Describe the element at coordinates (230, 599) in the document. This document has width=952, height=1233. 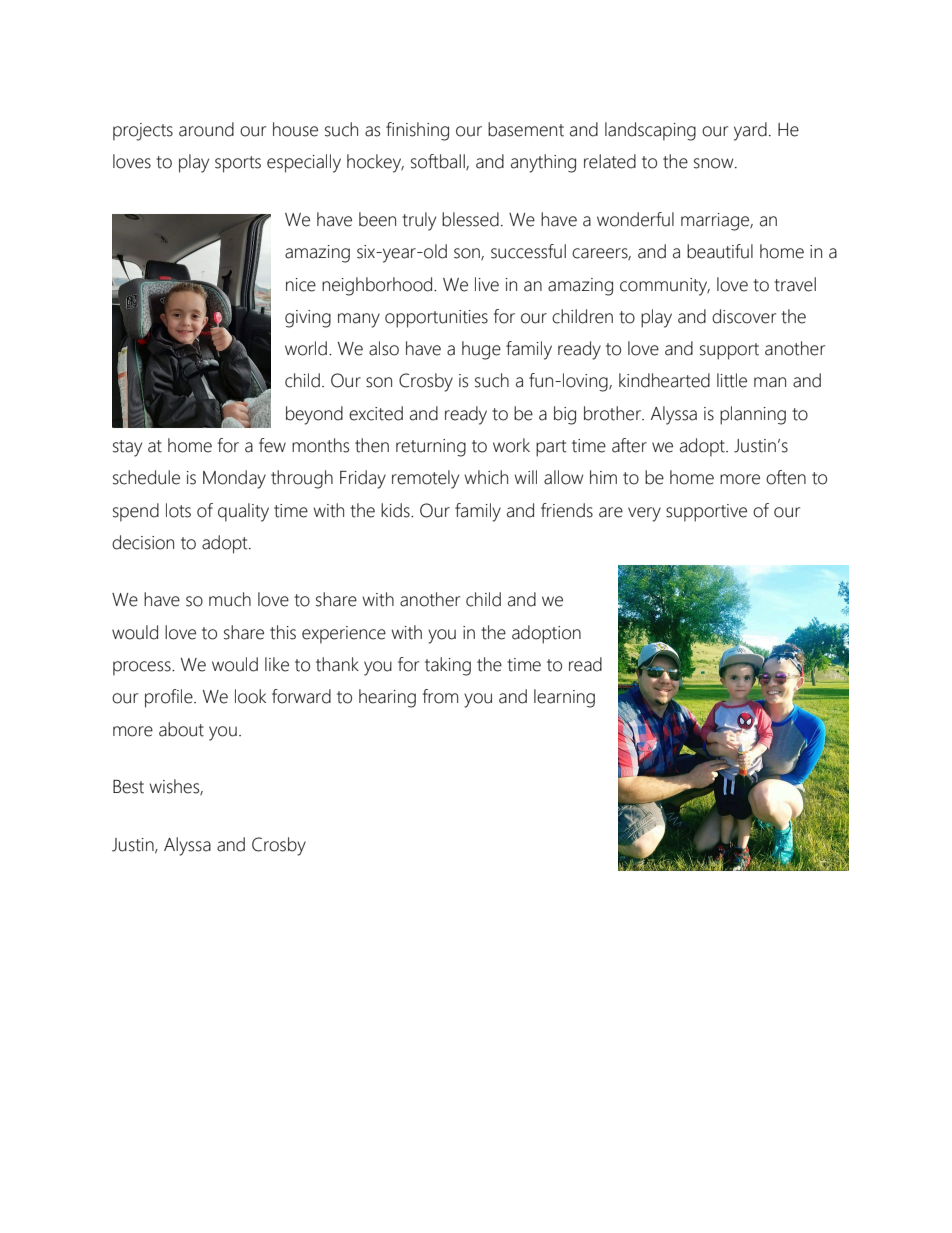
I see `much` at that location.
